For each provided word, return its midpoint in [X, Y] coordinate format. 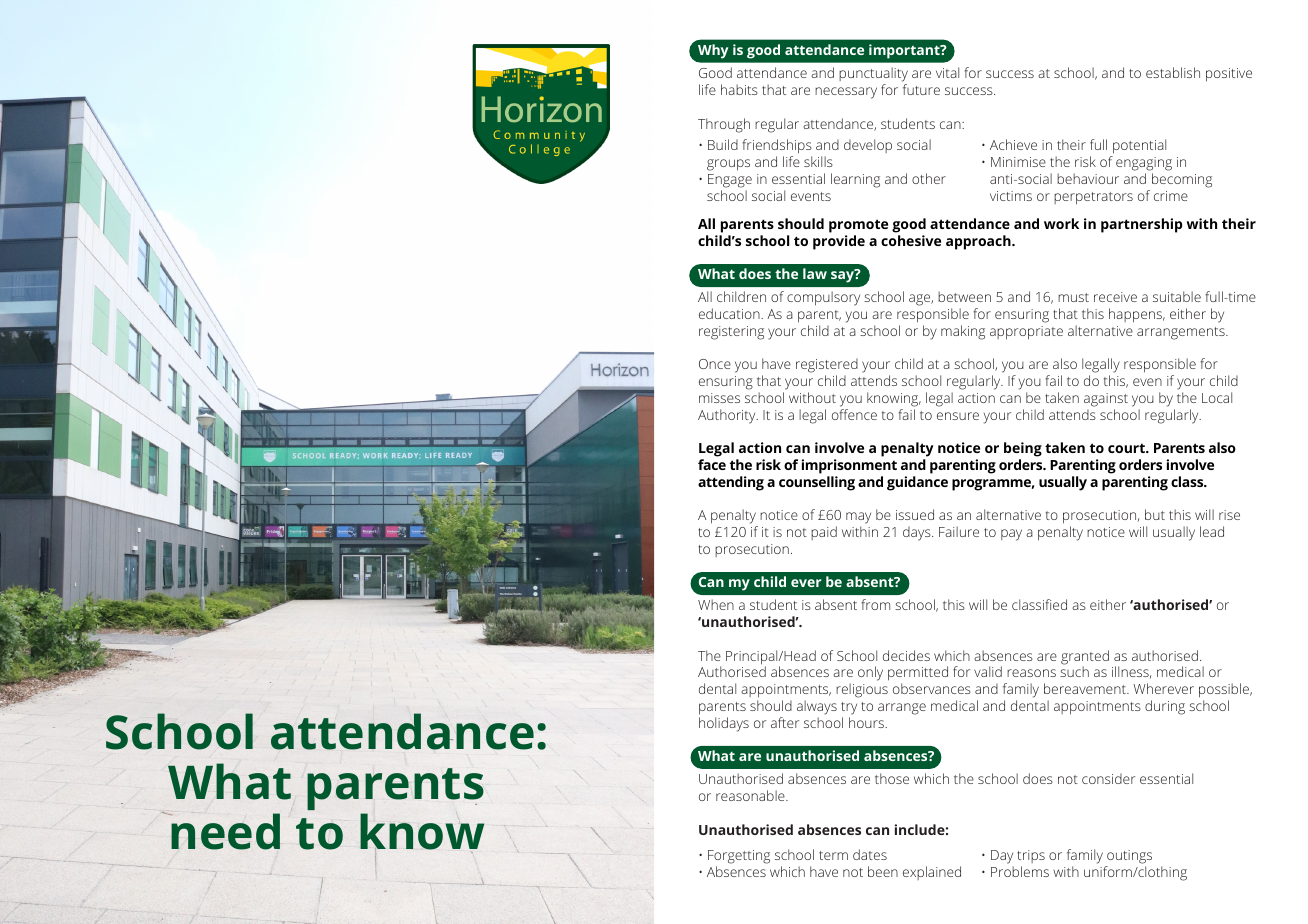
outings [1128, 858]
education [730, 313]
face [712, 464]
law [815, 273]
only [870, 673]
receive [1115, 297]
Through [724, 125]
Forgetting [739, 858]
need [225, 831]
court [1127, 448]
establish [1173, 72]
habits [739, 89]
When [716, 604]
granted [1085, 658]
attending [731, 483]
